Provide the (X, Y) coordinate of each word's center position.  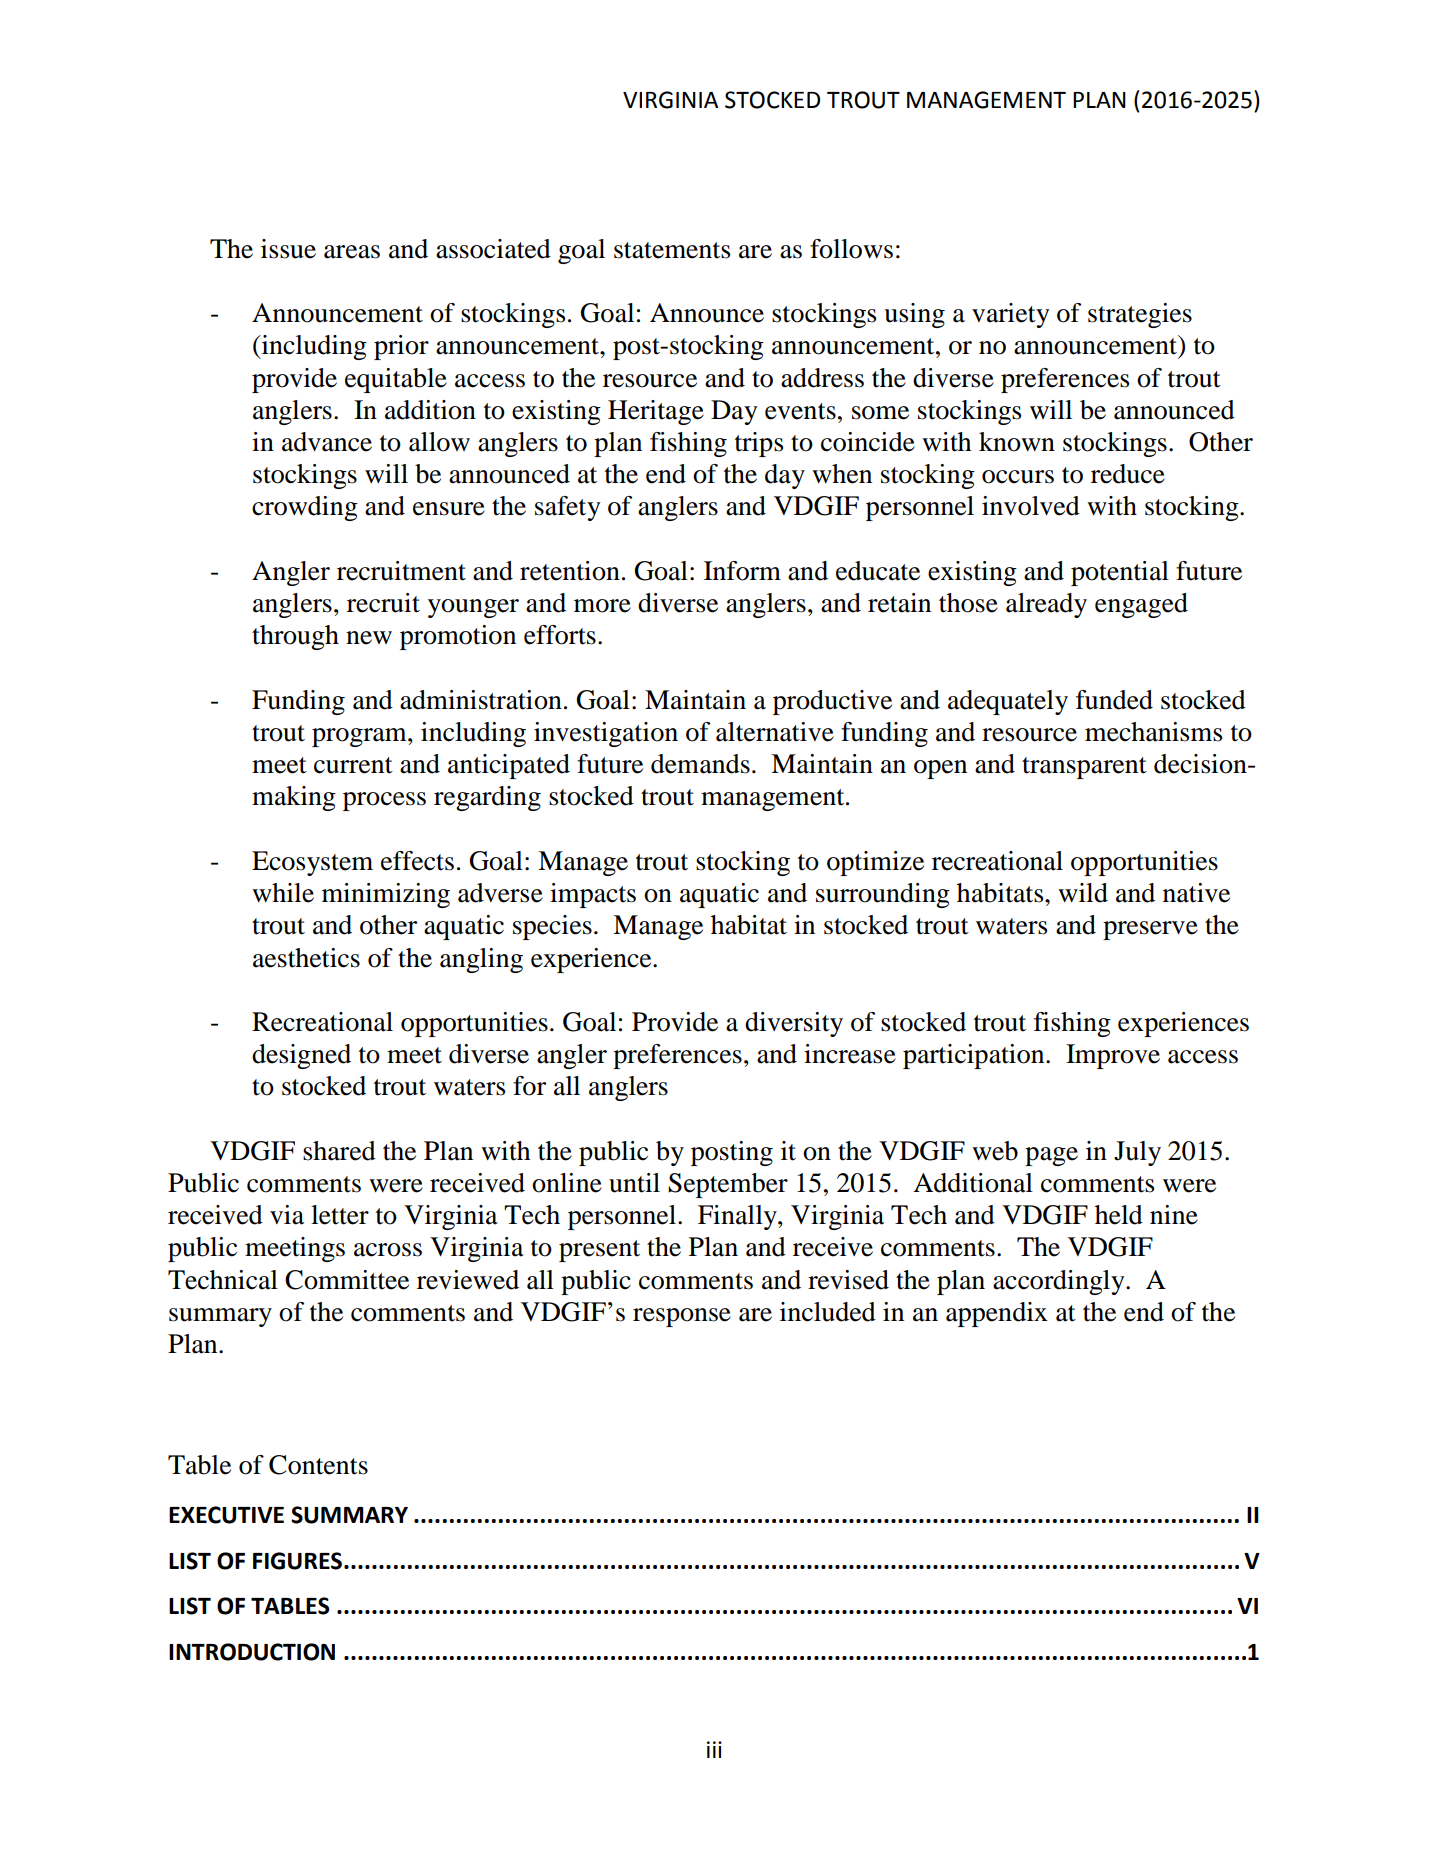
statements (672, 250)
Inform (742, 571)
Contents (318, 1465)
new (369, 638)
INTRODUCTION (252, 1652)
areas (352, 252)
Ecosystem (312, 863)
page (1051, 1156)
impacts (593, 895)
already (1046, 605)
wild (1083, 893)
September (728, 1185)
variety (1011, 315)
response (682, 1317)
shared (339, 1151)
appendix (997, 1314)
